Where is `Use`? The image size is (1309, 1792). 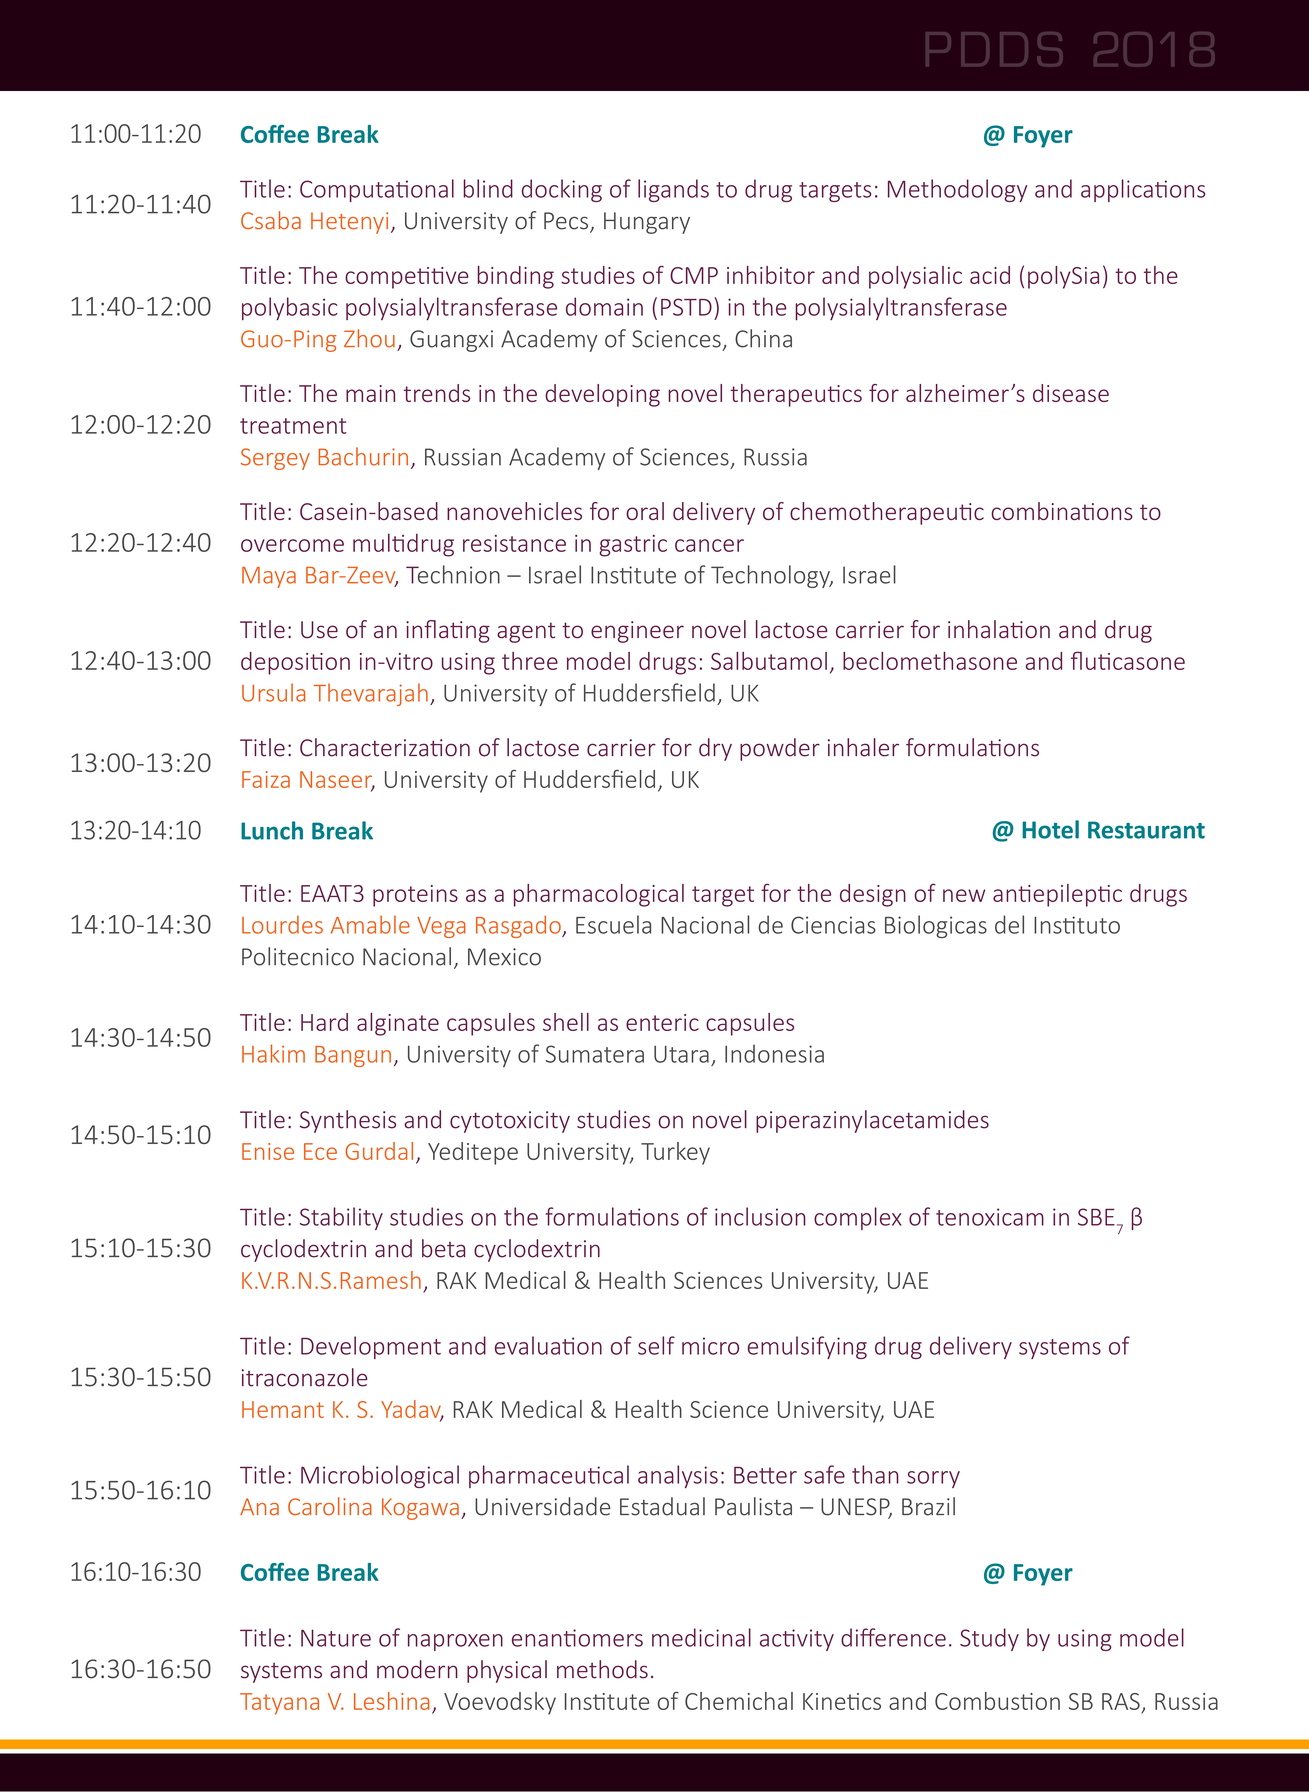
Use is located at coordinates (319, 630).
